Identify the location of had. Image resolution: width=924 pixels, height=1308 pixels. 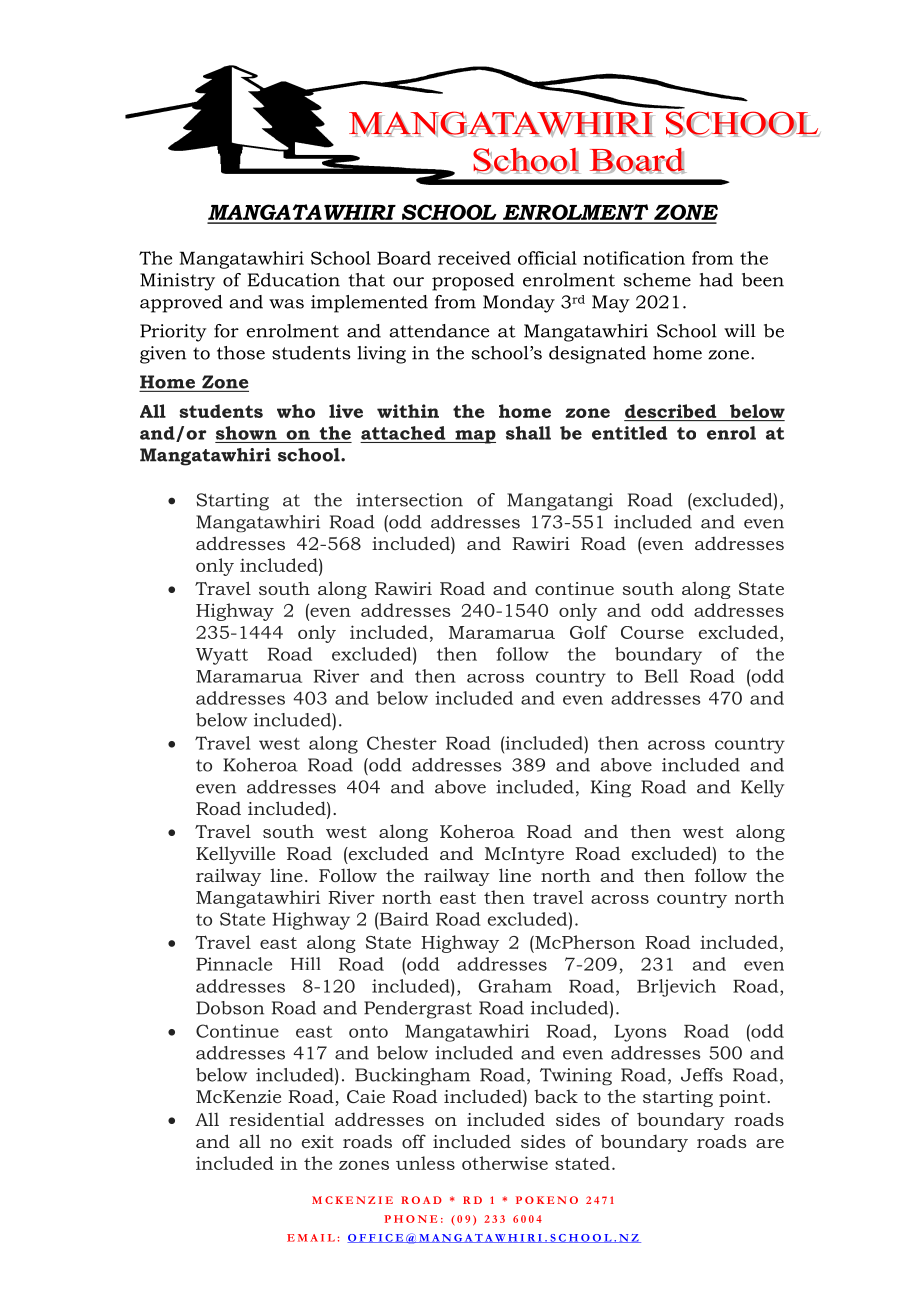
(716, 280).
